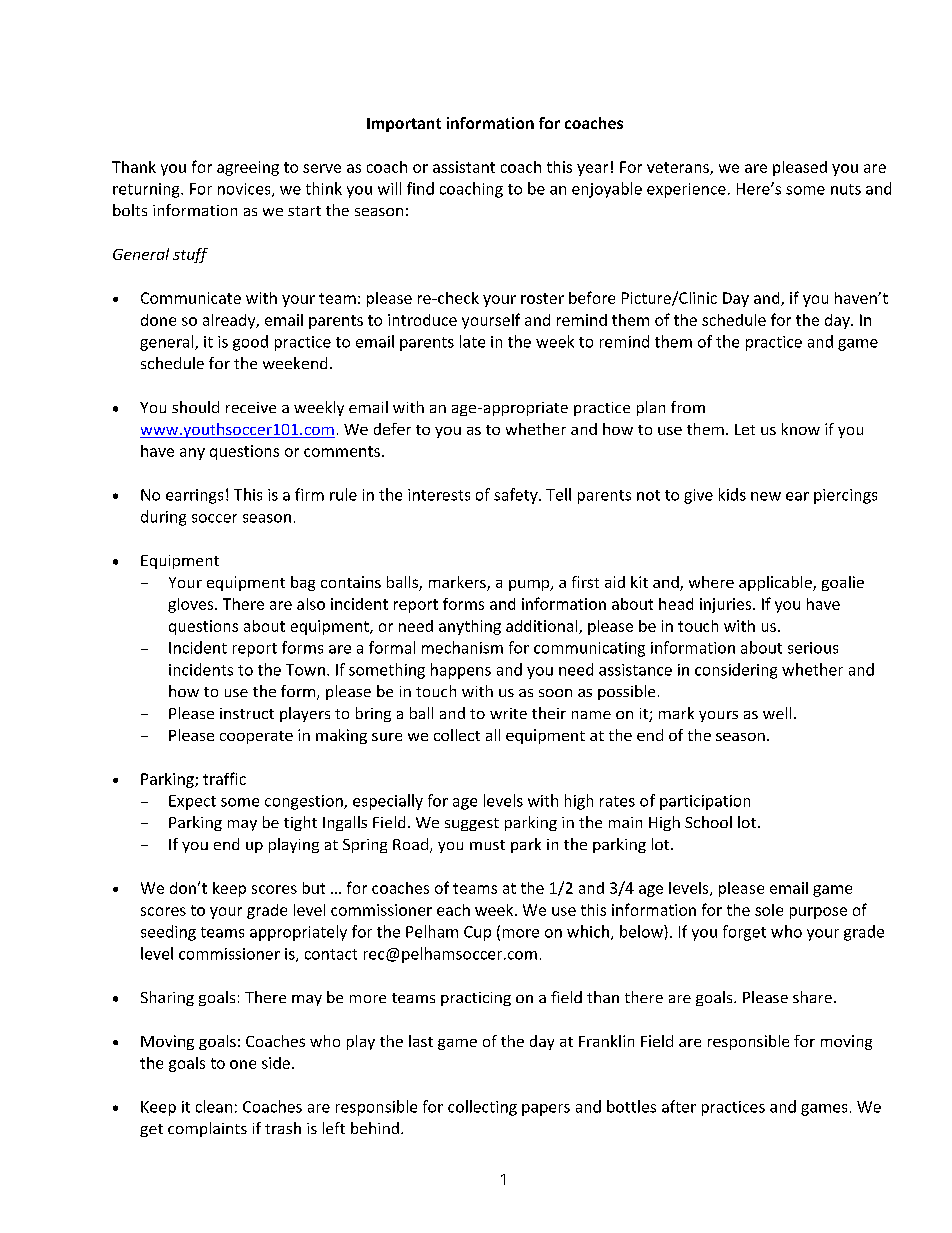 This image has width=952, height=1233. I want to click on agreeing, so click(248, 168).
